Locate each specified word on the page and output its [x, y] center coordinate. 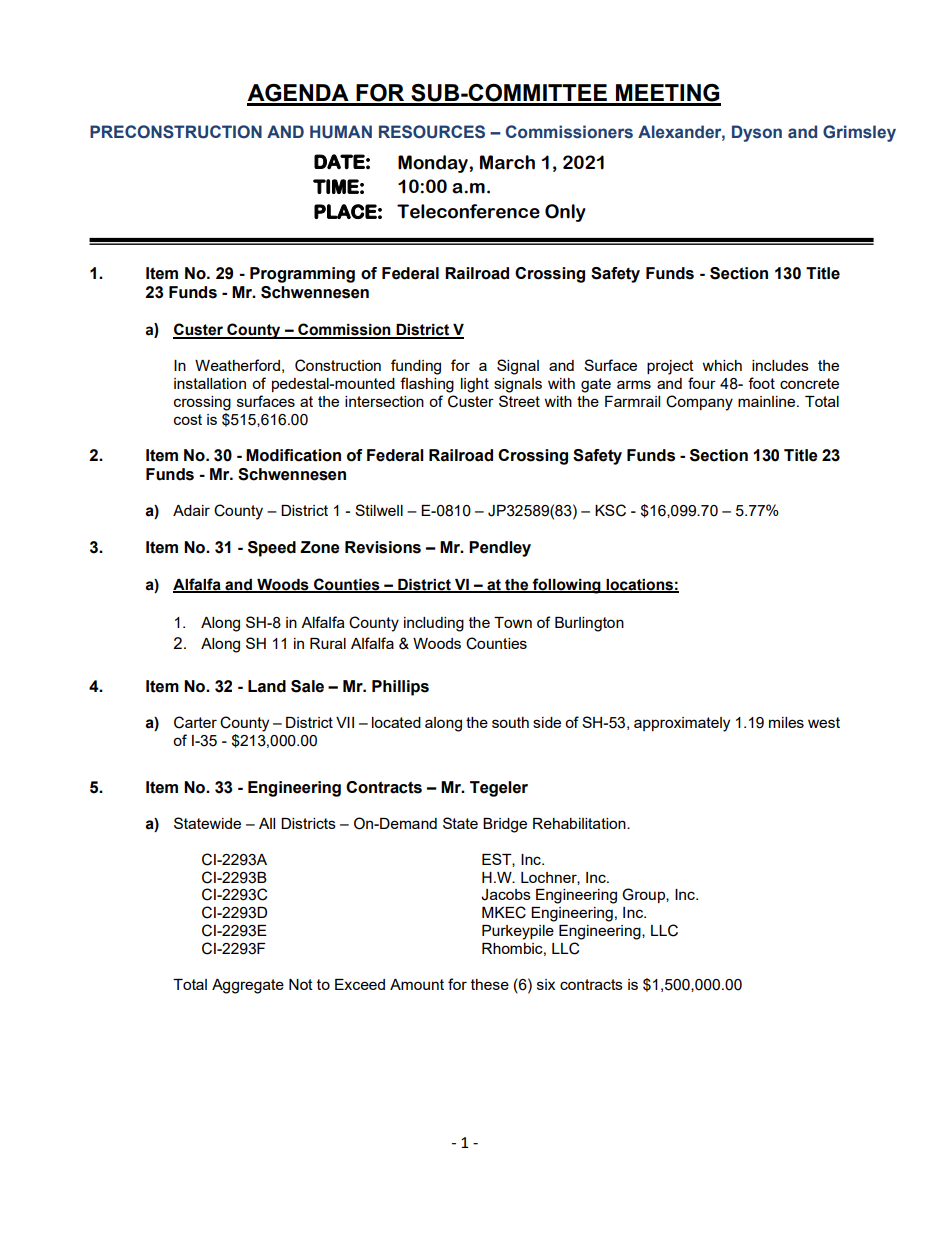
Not [301, 984]
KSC [610, 510]
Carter [195, 722]
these [490, 984]
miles [786, 722]
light [475, 385]
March [507, 162]
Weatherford [237, 365]
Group [644, 895]
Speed [272, 549]
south [510, 722]
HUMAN [341, 132]
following [567, 586]
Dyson [757, 133]
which [722, 365]
